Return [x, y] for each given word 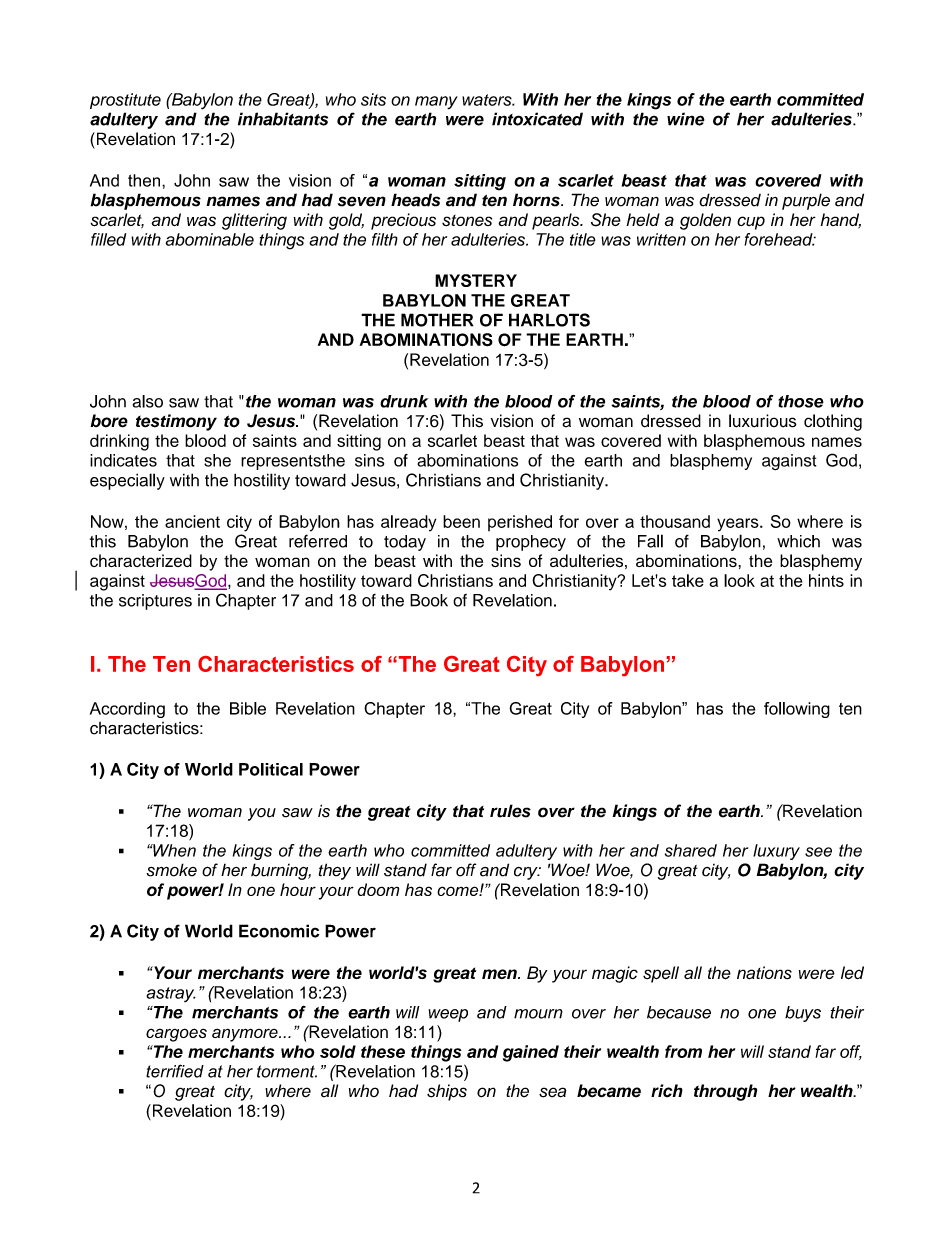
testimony [176, 422]
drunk [404, 401]
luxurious [763, 421]
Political [271, 769]
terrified [175, 1071]
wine [686, 119]
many [436, 103]
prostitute [125, 101]
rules [510, 811]
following [797, 710]
